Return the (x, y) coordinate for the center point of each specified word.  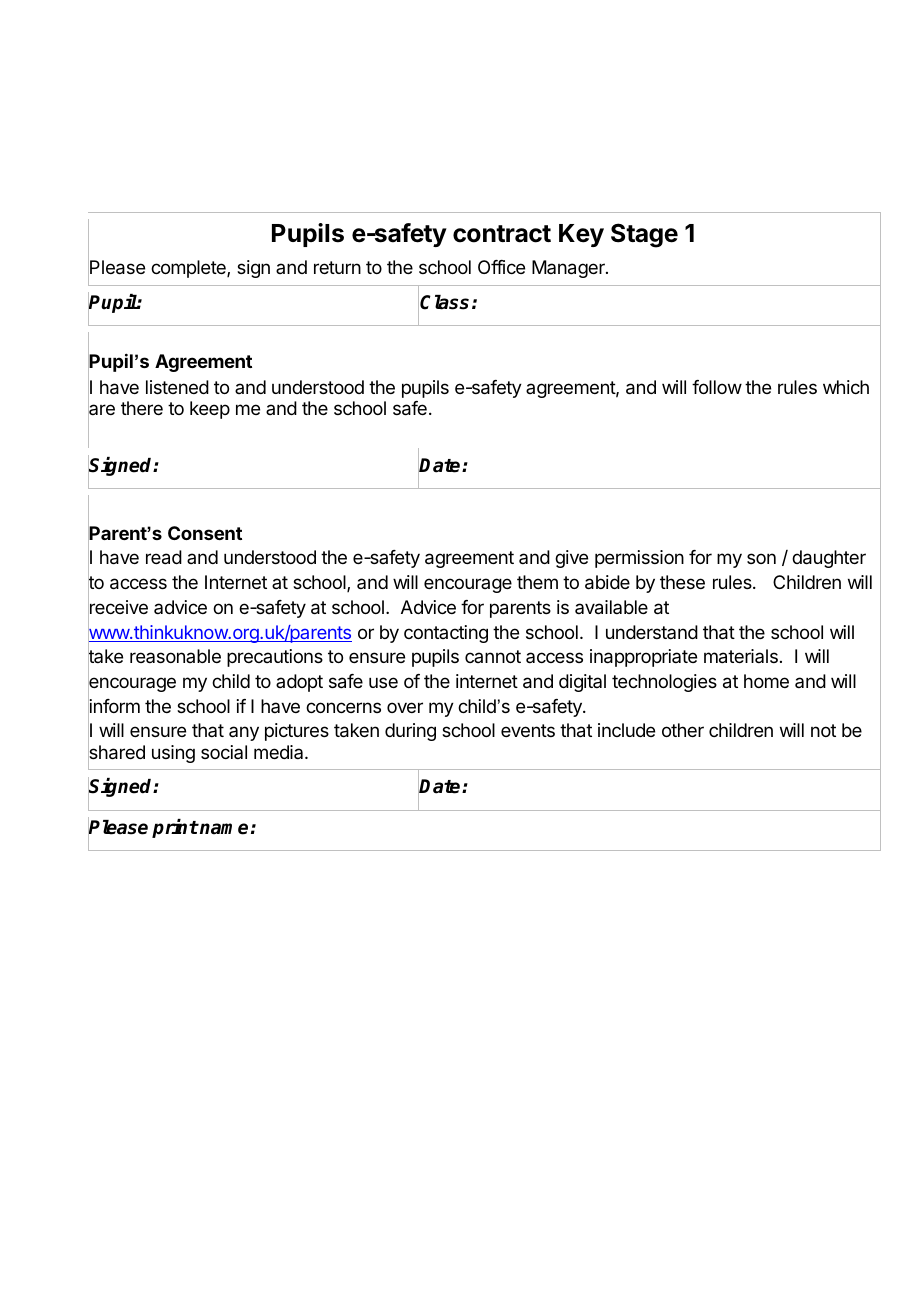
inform (114, 706)
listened (177, 387)
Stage (644, 235)
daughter (829, 559)
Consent (205, 533)
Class (444, 302)
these (682, 582)
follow (717, 387)
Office (501, 267)
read (164, 557)
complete (189, 269)
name (223, 829)
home (766, 681)
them (537, 582)
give (571, 559)
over (405, 707)
